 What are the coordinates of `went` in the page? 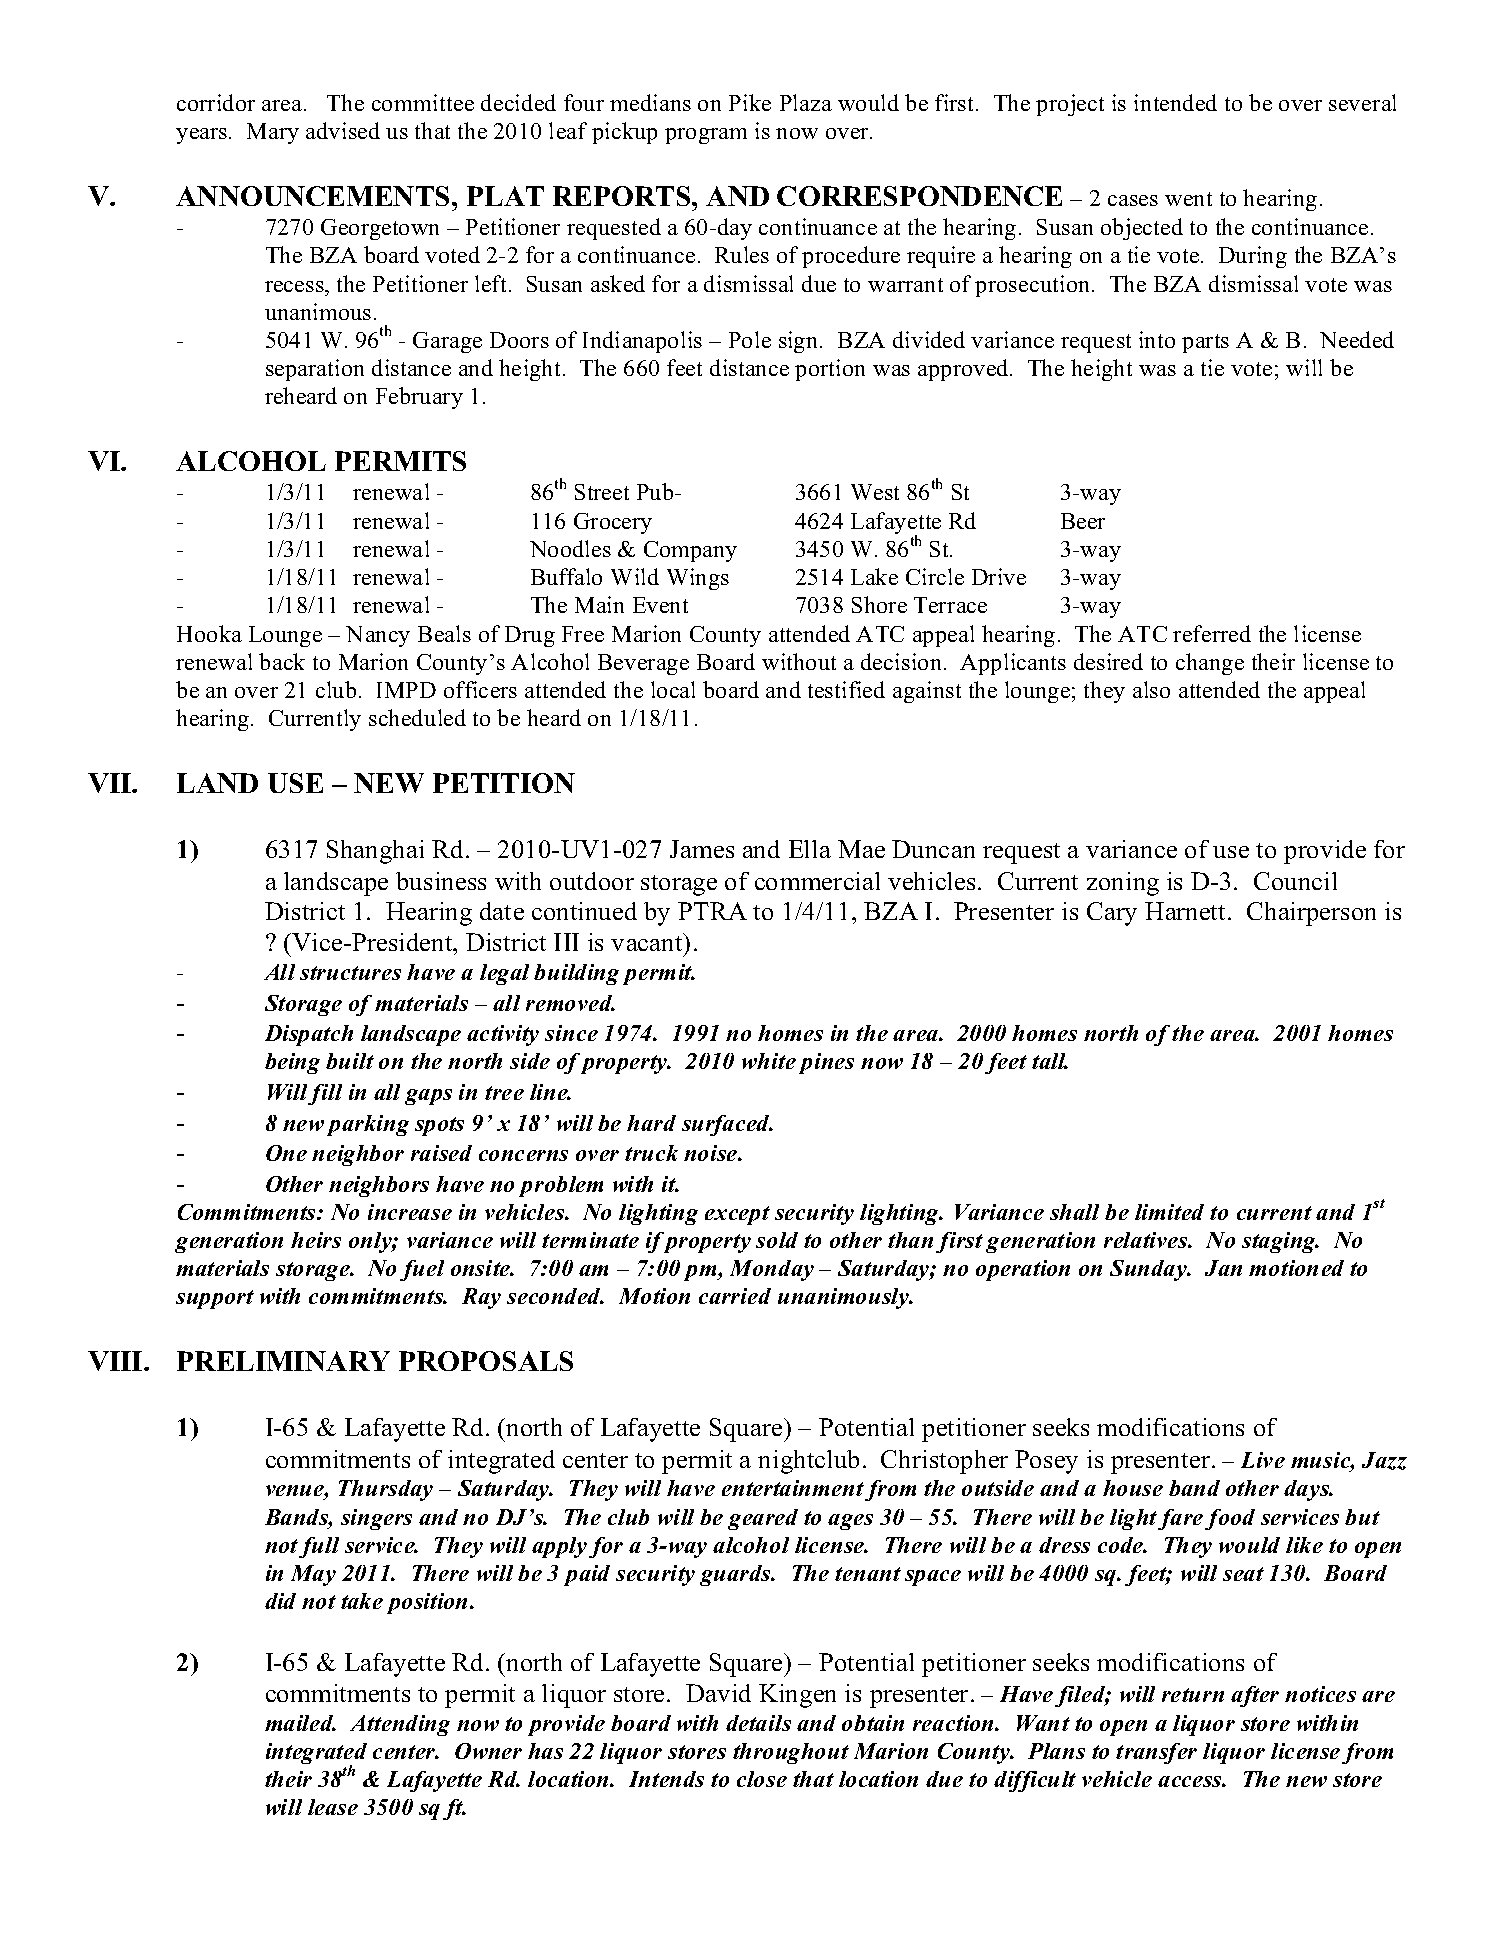 It's located at (1188, 199).
